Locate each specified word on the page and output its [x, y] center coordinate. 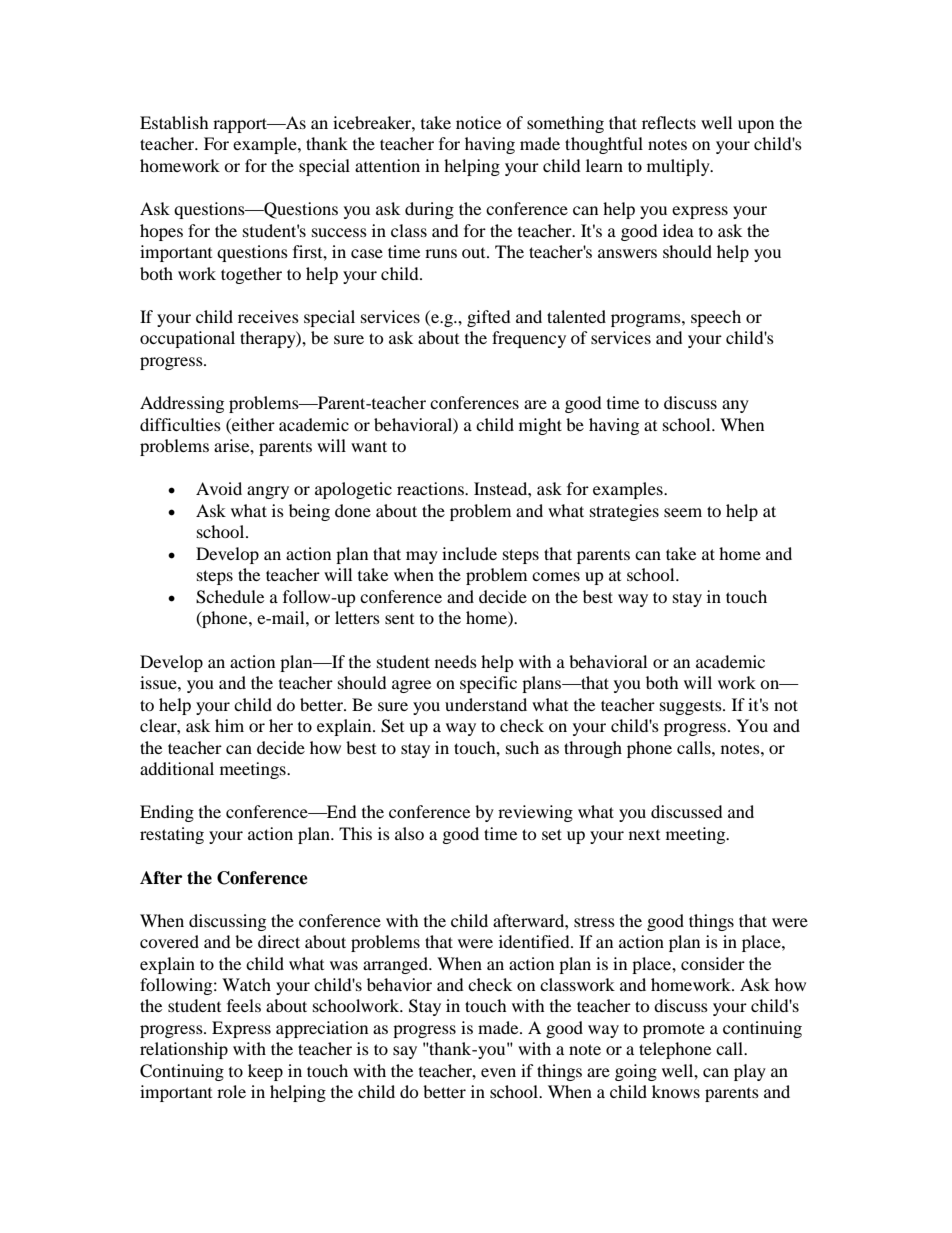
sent [399, 619]
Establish [174, 122]
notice [478, 122]
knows [676, 1091]
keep [265, 1072]
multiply [679, 167]
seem [683, 512]
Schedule [230, 597]
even [498, 1072]
